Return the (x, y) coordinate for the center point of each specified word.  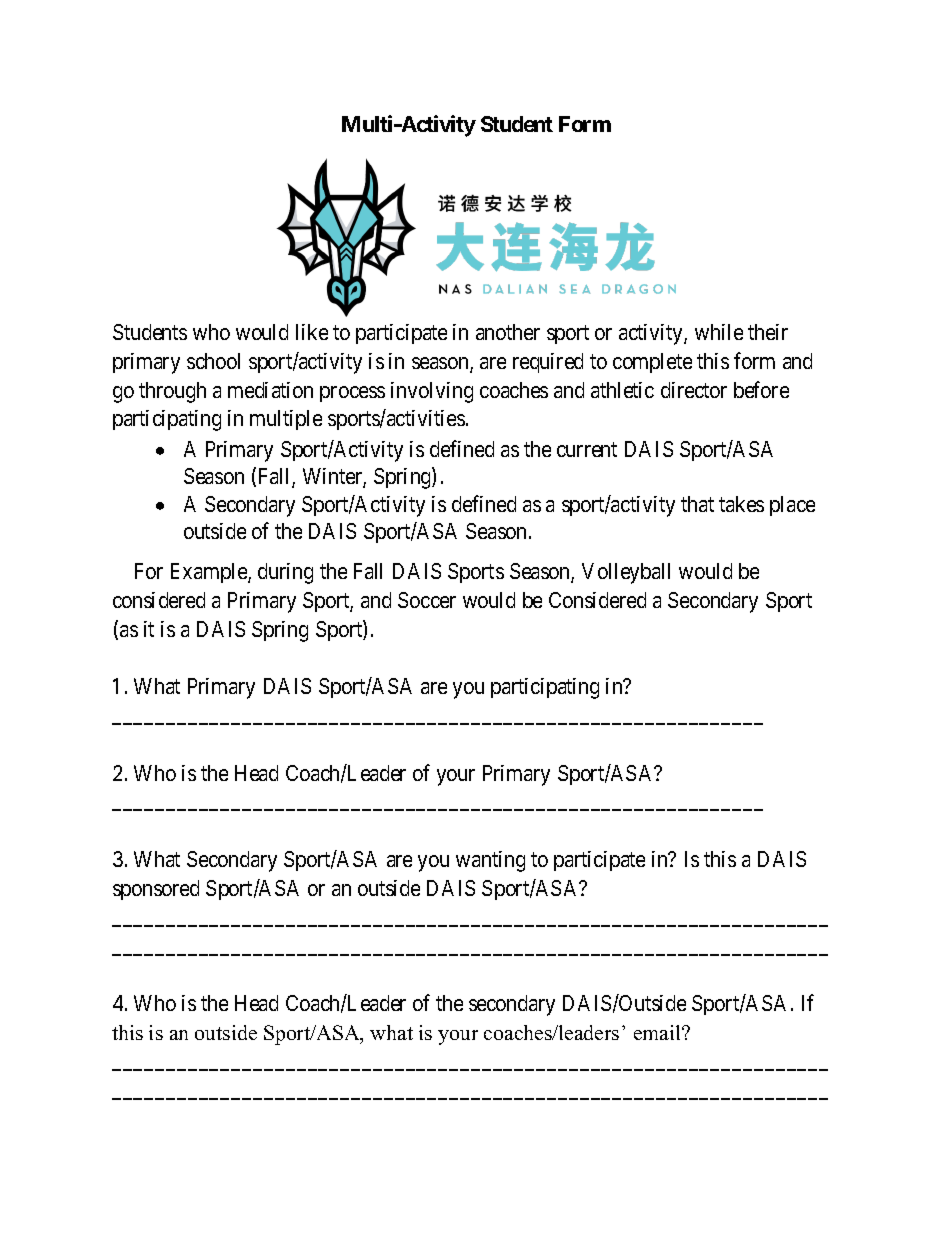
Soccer (427, 600)
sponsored (156, 890)
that (697, 504)
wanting (490, 861)
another (508, 332)
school (213, 361)
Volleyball (626, 573)
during (285, 573)
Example (210, 573)
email (658, 1032)
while (719, 332)
